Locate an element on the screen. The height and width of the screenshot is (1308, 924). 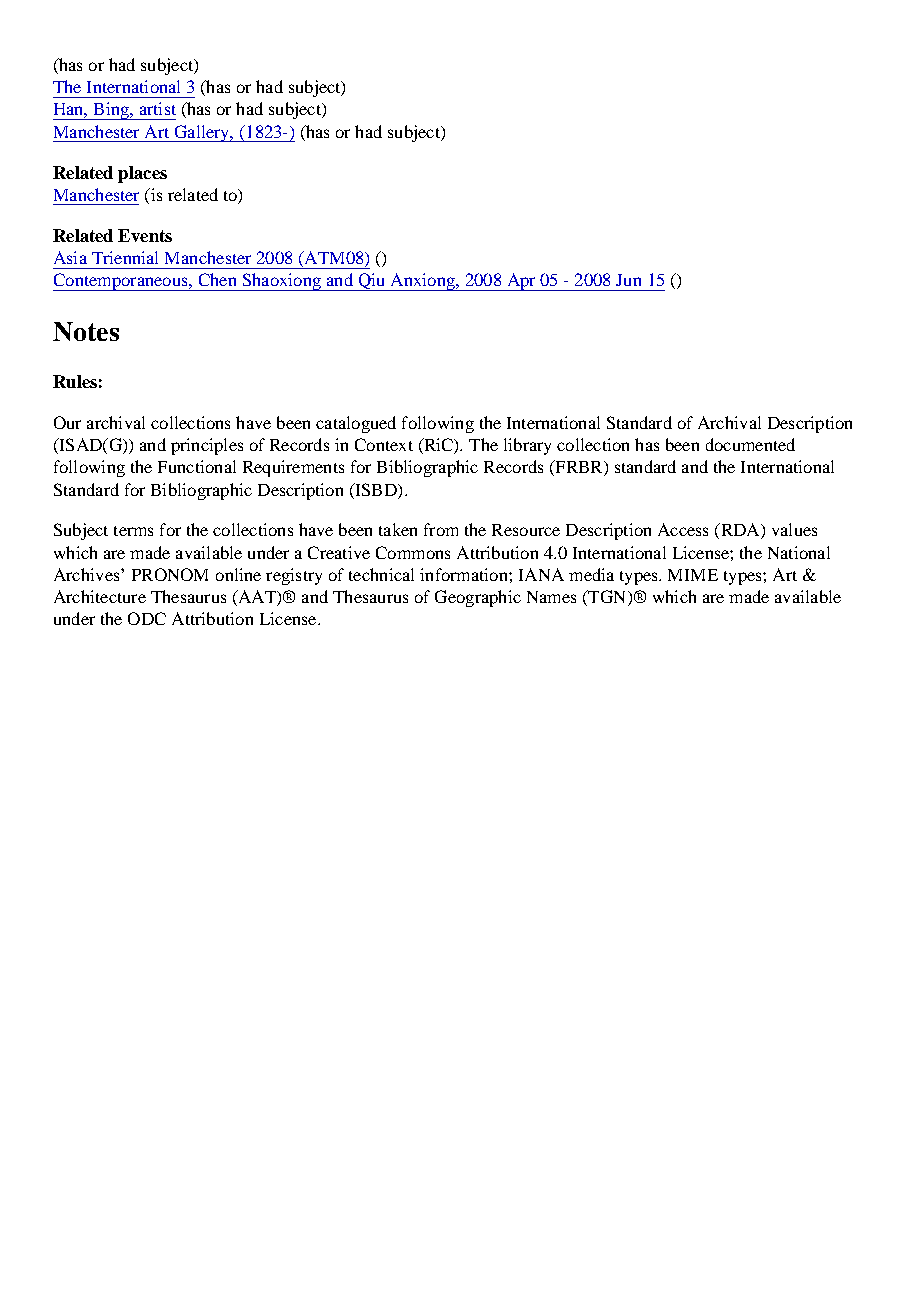
Chen is located at coordinates (217, 279).
